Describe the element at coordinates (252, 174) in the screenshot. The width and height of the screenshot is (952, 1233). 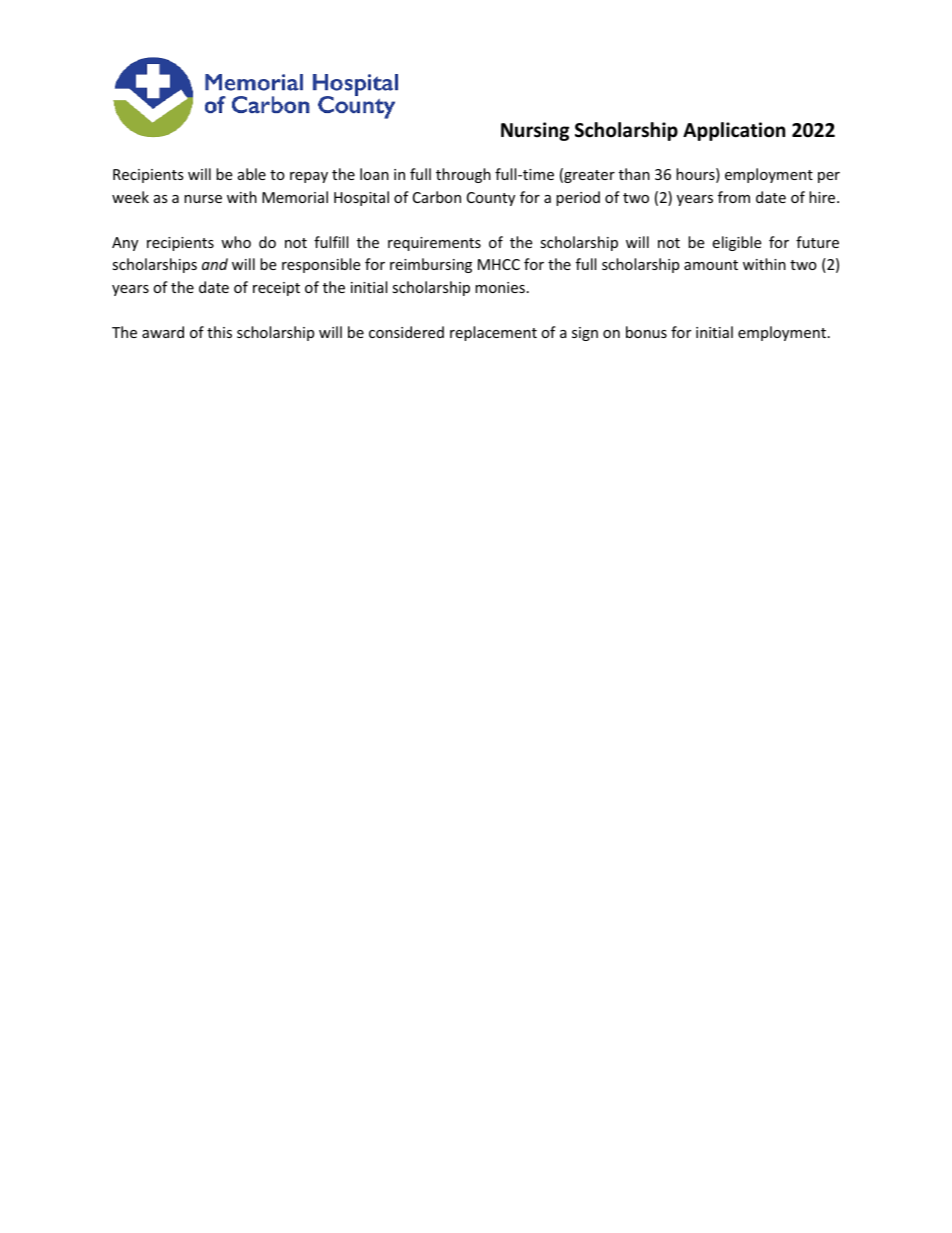
I see `able` at that location.
